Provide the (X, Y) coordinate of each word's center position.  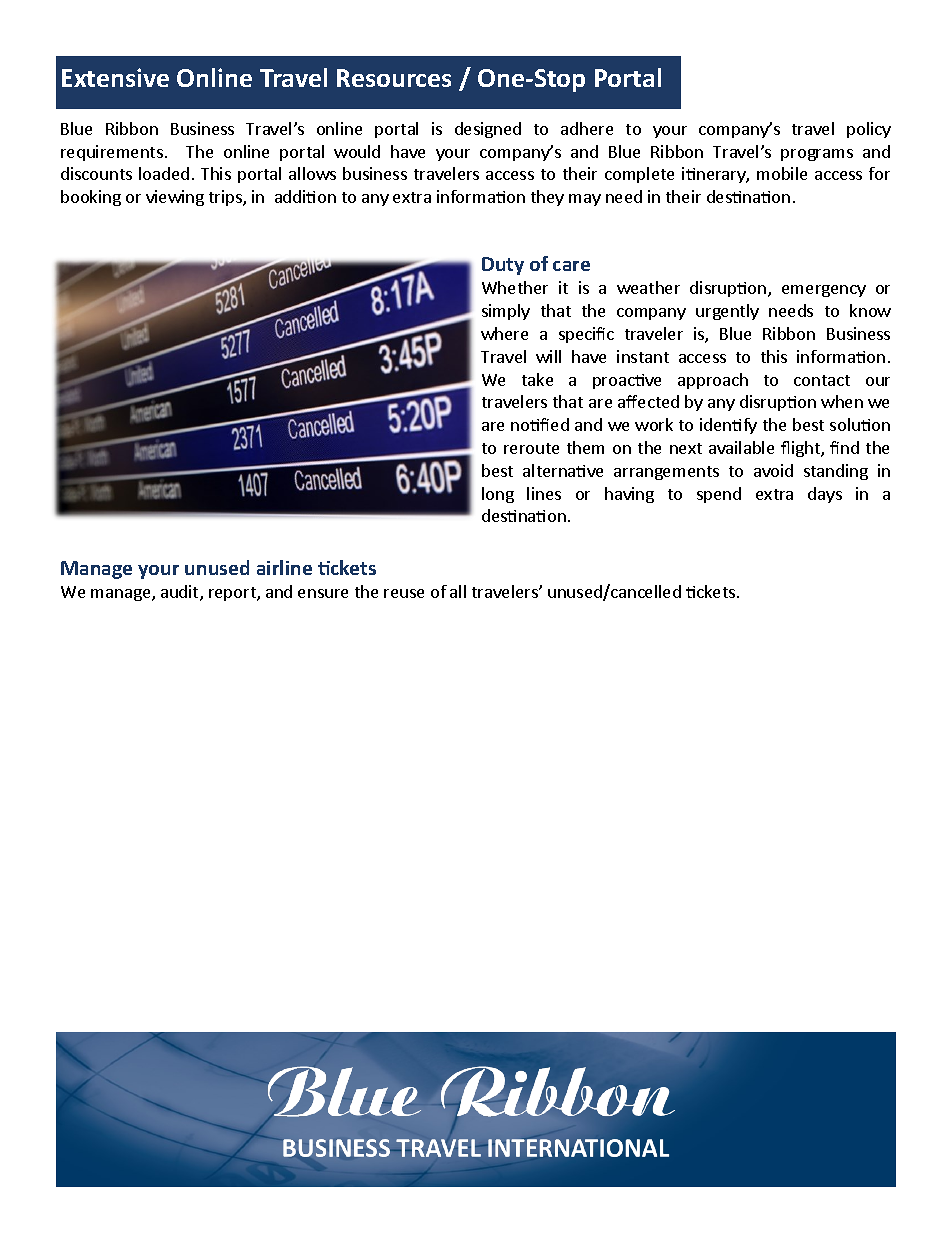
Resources (394, 78)
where (504, 333)
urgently (727, 312)
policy (869, 130)
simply (506, 312)
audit (181, 593)
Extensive (115, 77)
